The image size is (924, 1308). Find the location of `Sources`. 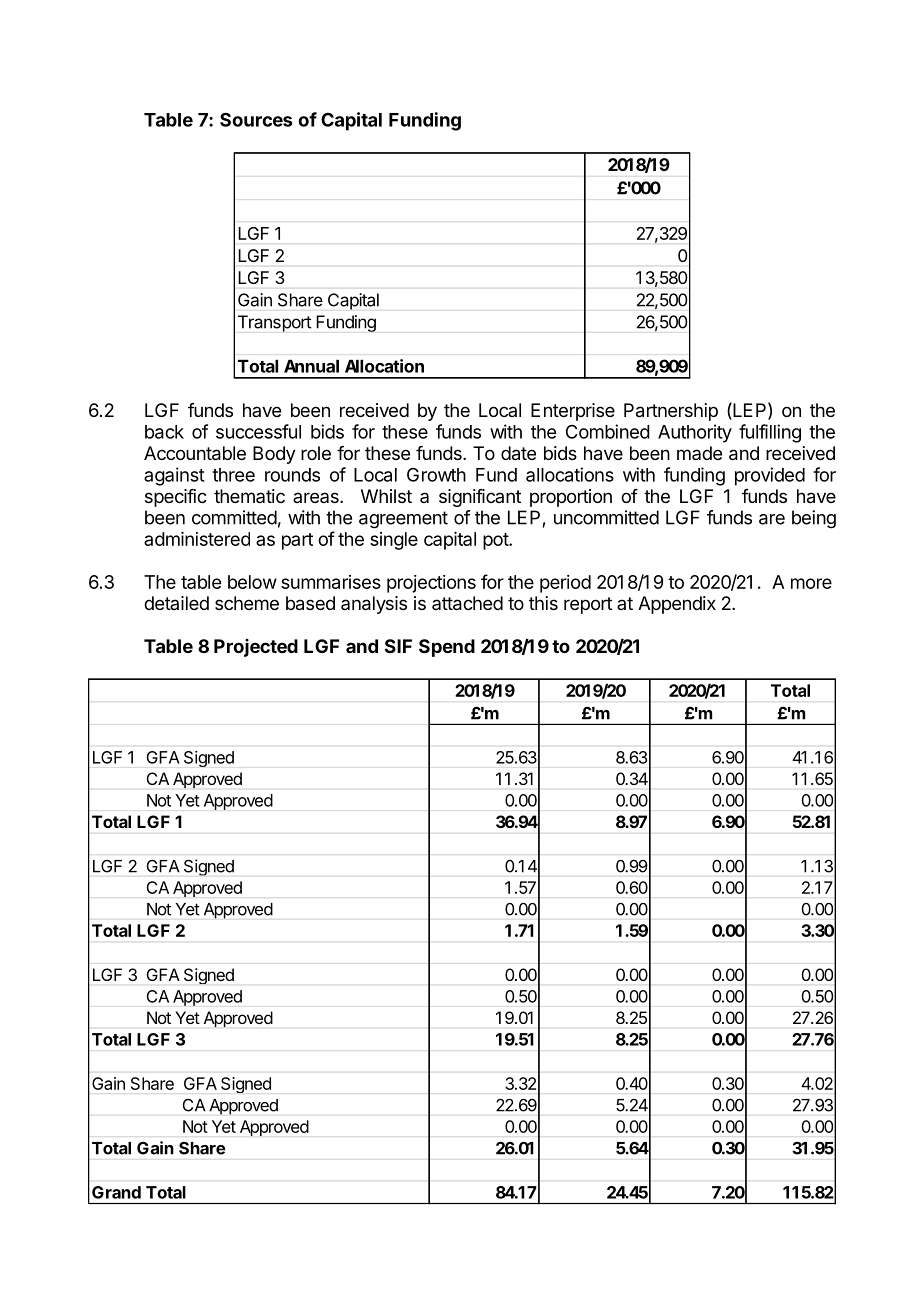

Sources is located at coordinates (256, 119).
